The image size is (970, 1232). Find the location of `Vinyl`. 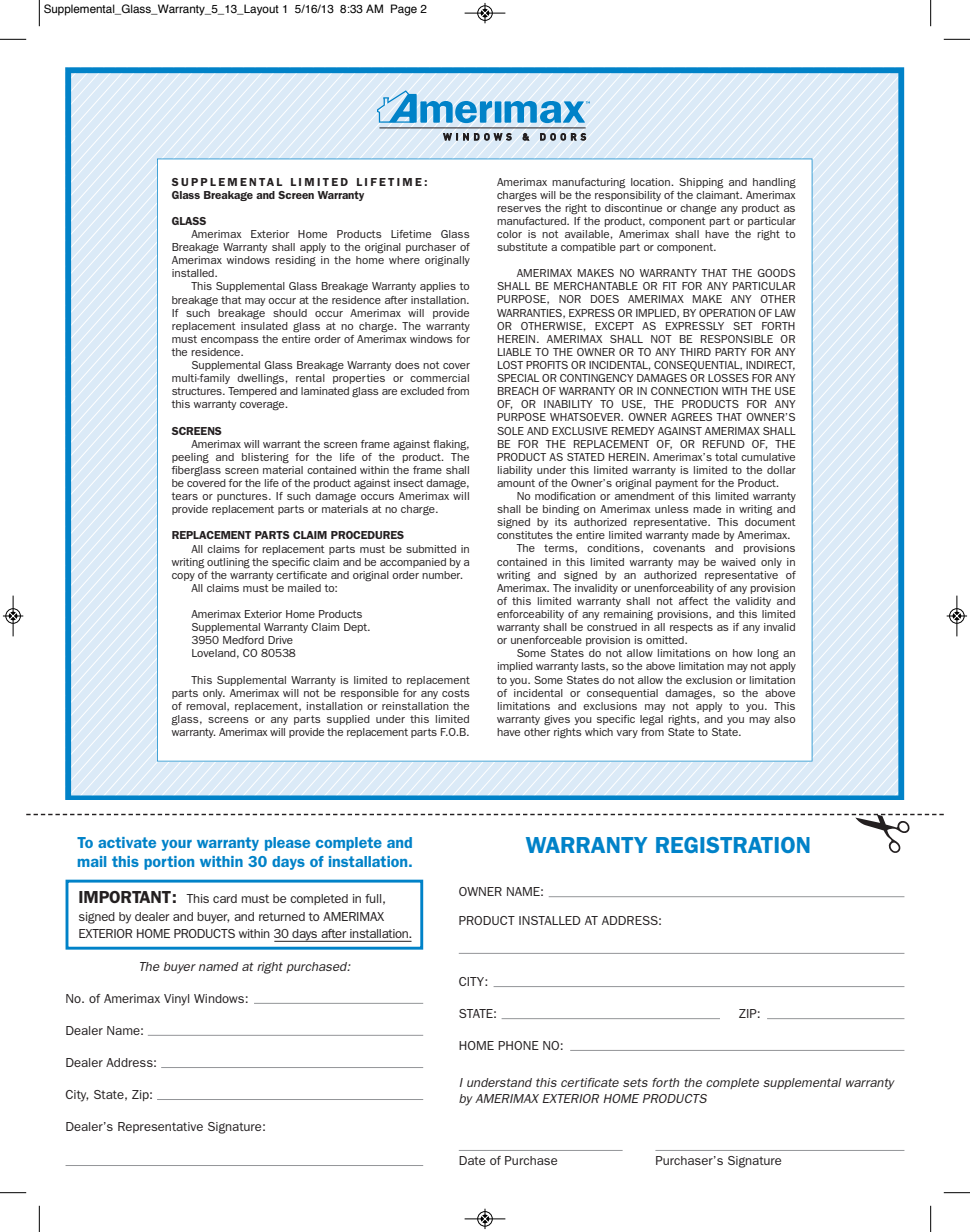

Vinyl is located at coordinates (176, 1000).
